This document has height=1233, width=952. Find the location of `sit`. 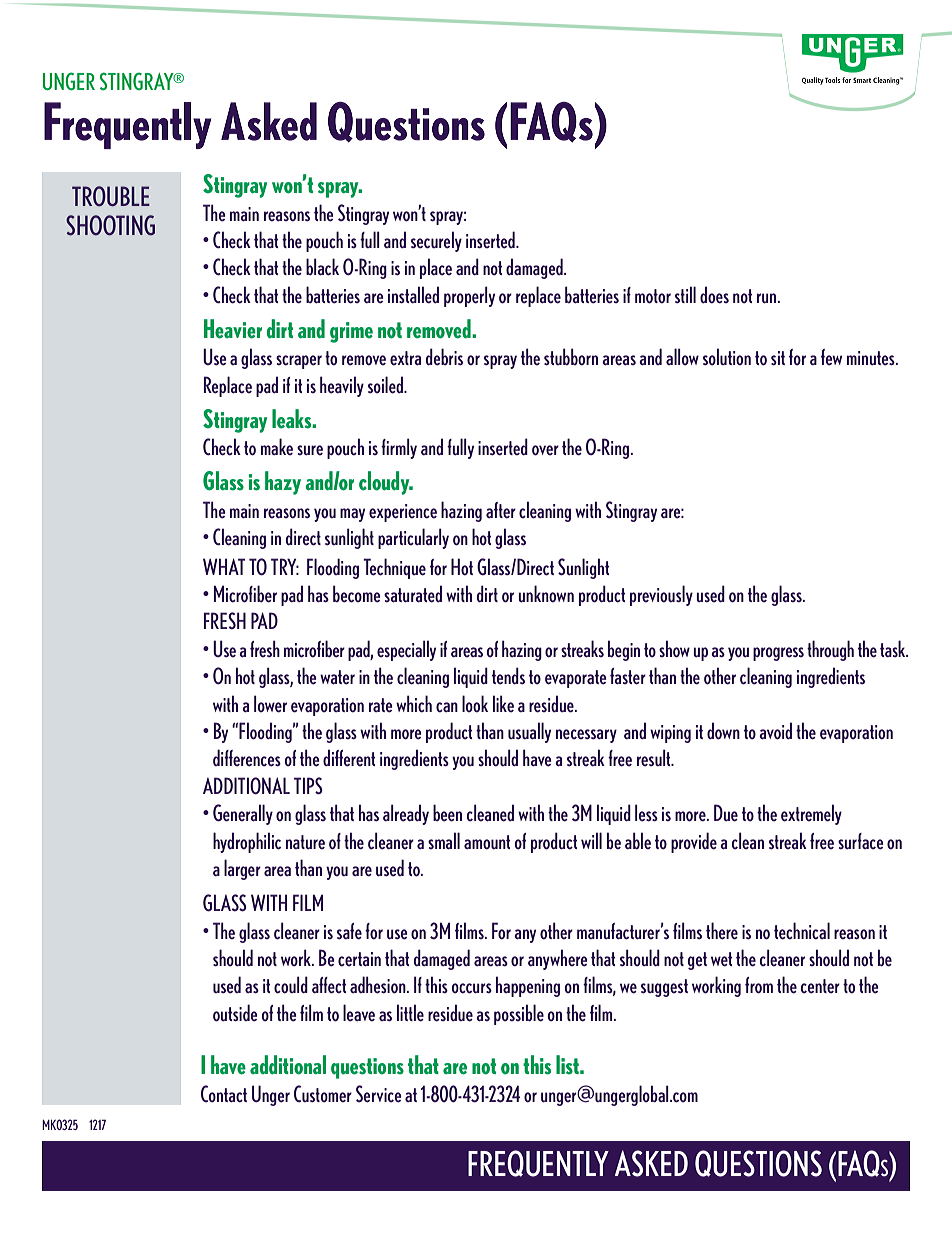

sit is located at coordinates (778, 358).
